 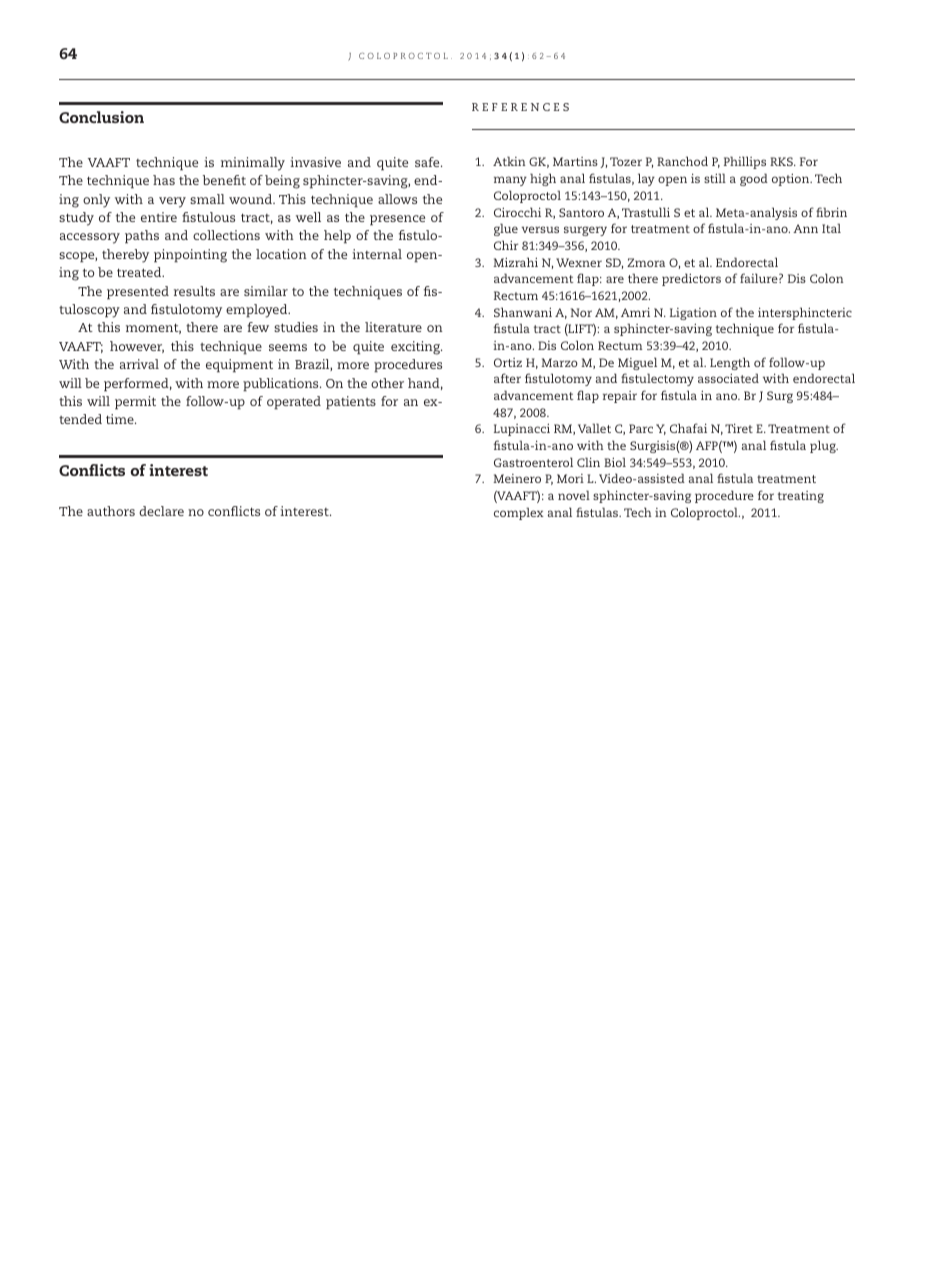 What do you see at coordinates (161, 511) in the screenshot?
I see `declare` at bounding box center [161, 511].
